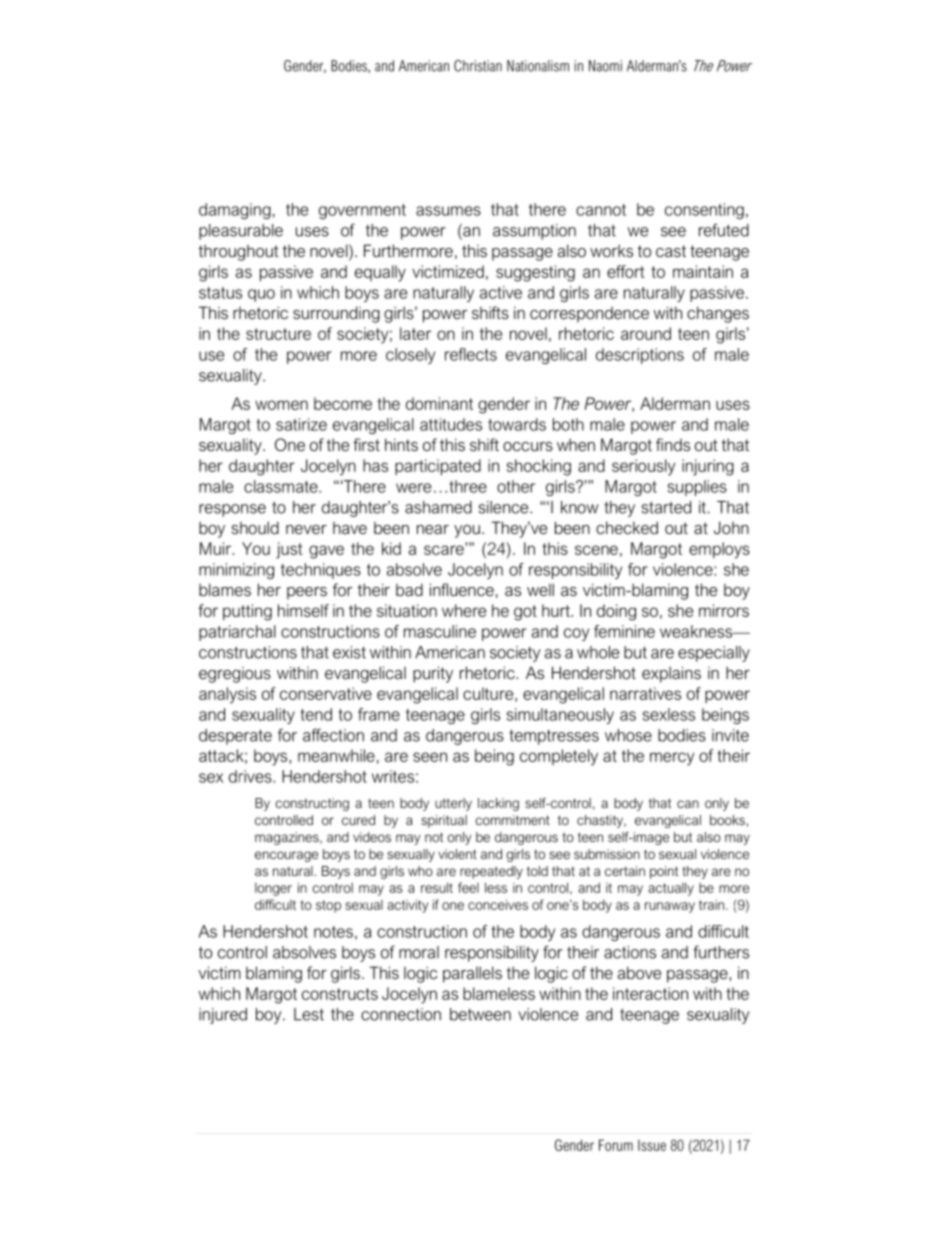 Image resolution: width=952 pixels, height=1233 pixels. What do you see at coordinates (307, 593) in the image?
I see `peers` at bounding box center [307, 593].
